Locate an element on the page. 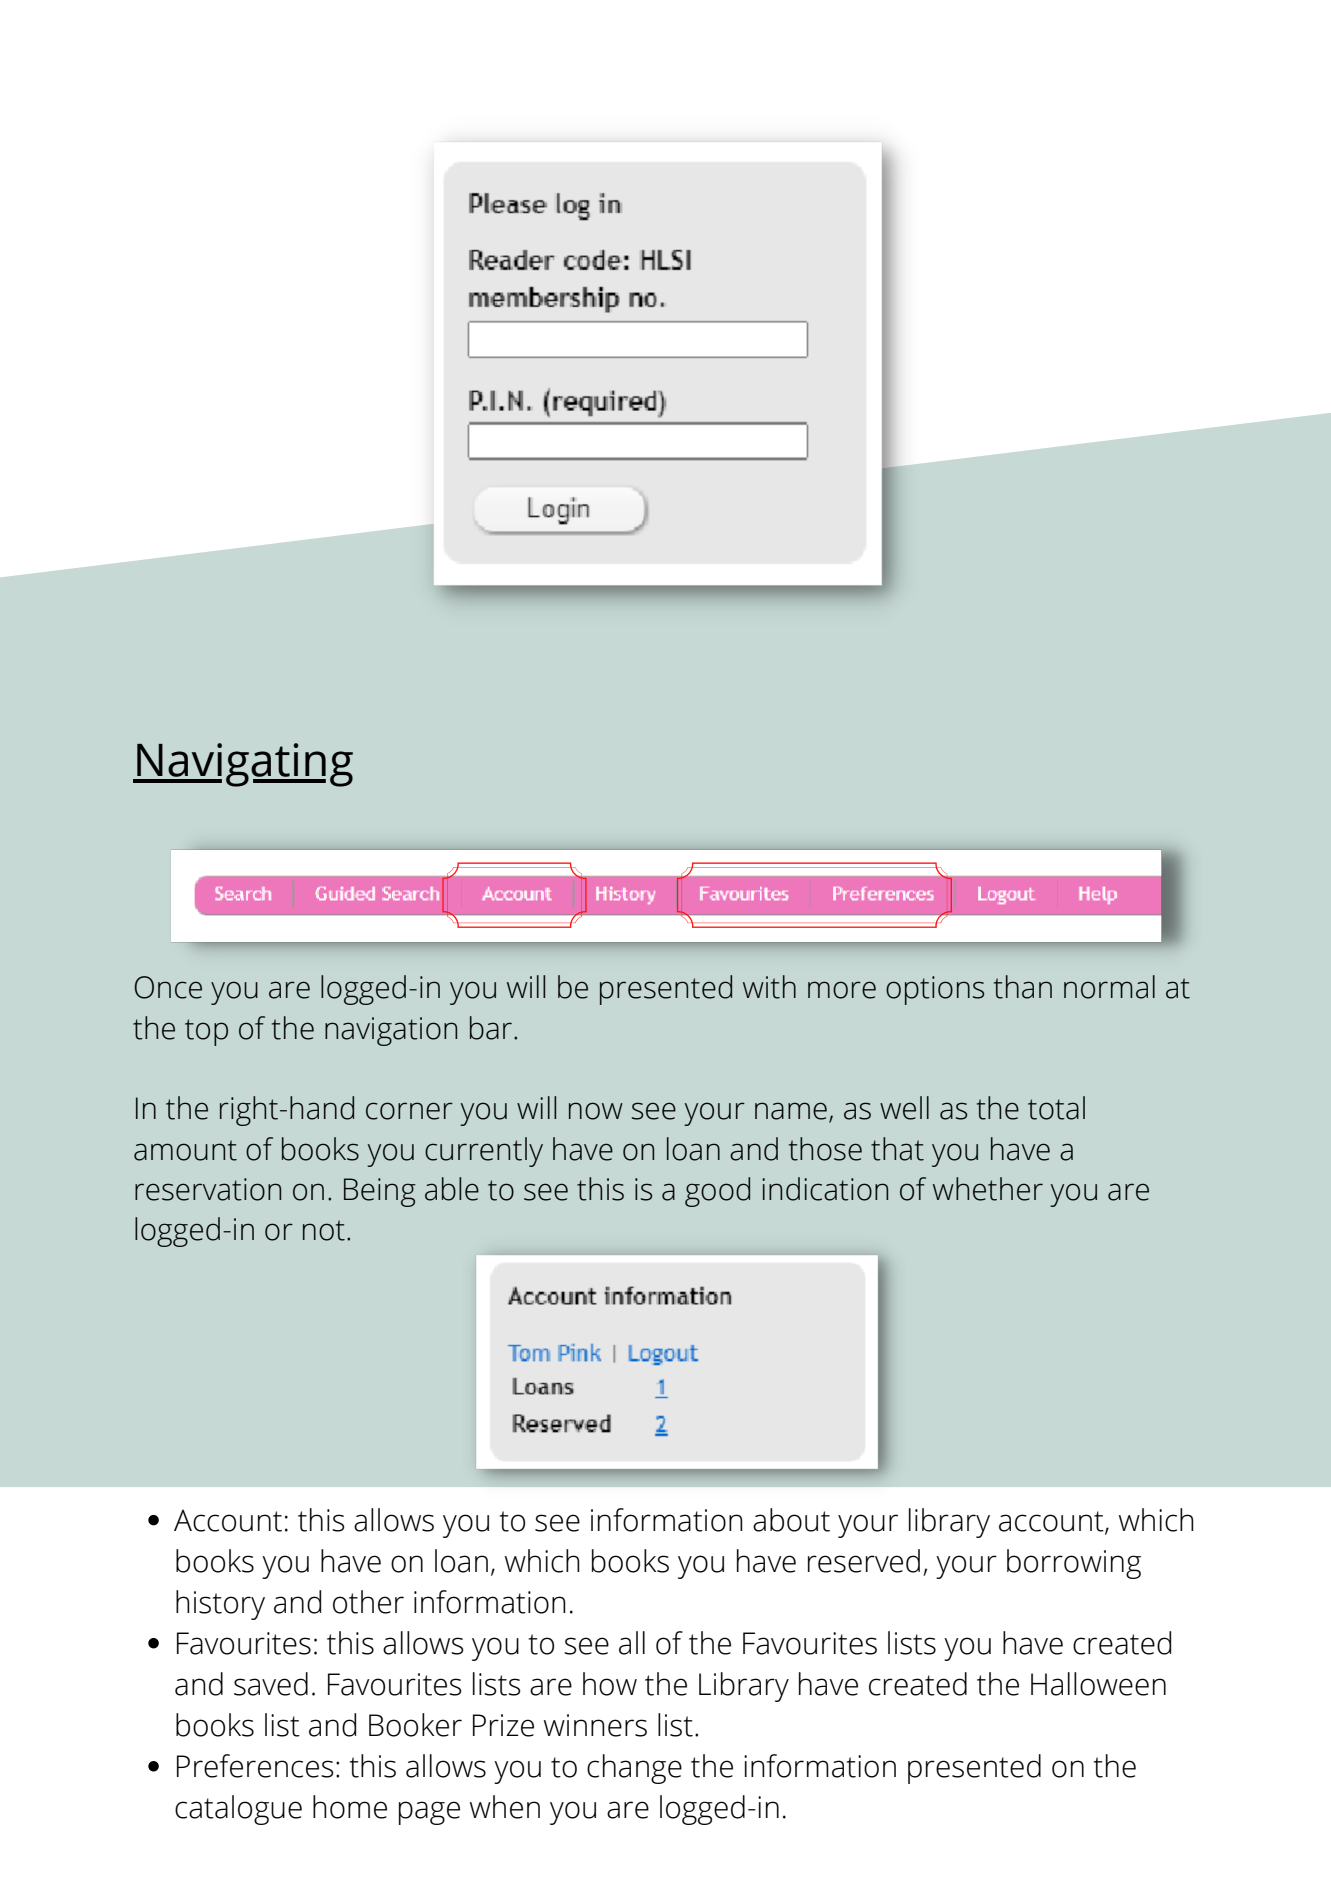 Image resolution: width=1331 pixels, height=1883 pixels. borrowing is located at coordinates (1074, 1564).
